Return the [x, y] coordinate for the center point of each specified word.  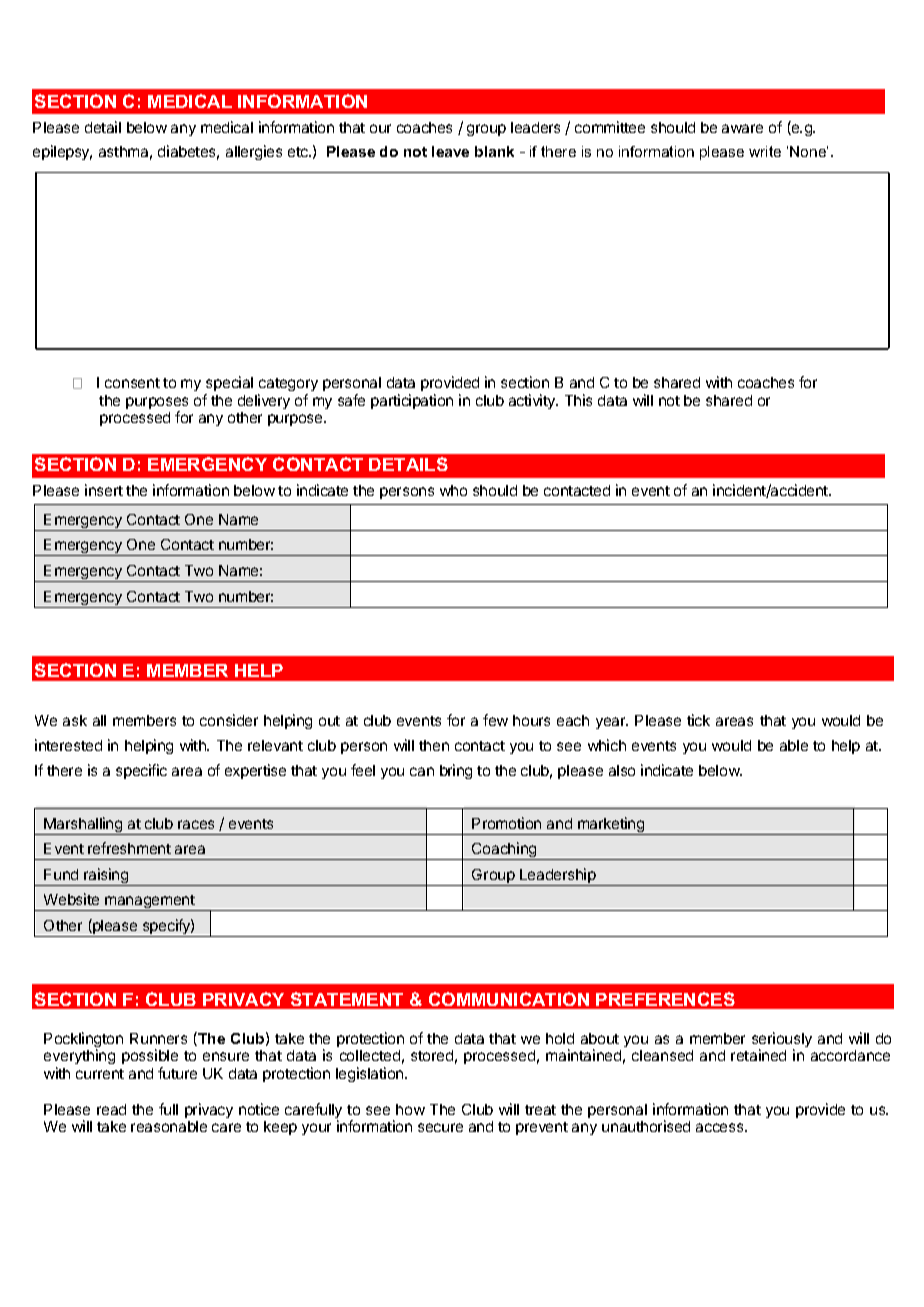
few [495, 720]
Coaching [504, 851]
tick [698, 720]
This [578, 400]
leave [450, 151]
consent [132, 383]
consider [229, 720]
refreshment [129, 848]
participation [412, 401]
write [765, 151]
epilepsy [62, 152]
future [177, 1073]
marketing [611, 826]
